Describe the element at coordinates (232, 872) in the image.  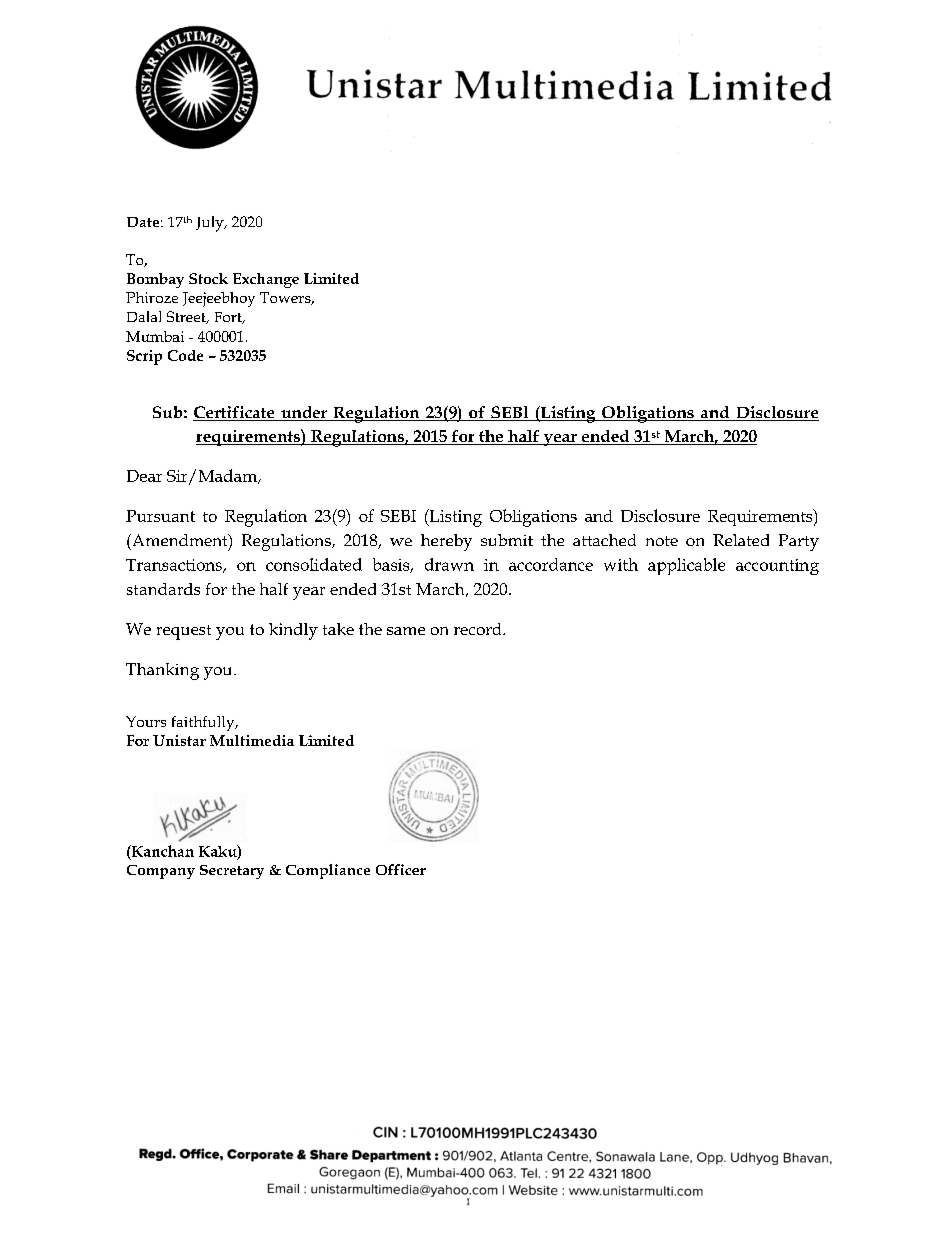
I see `Secretary` at that location.
